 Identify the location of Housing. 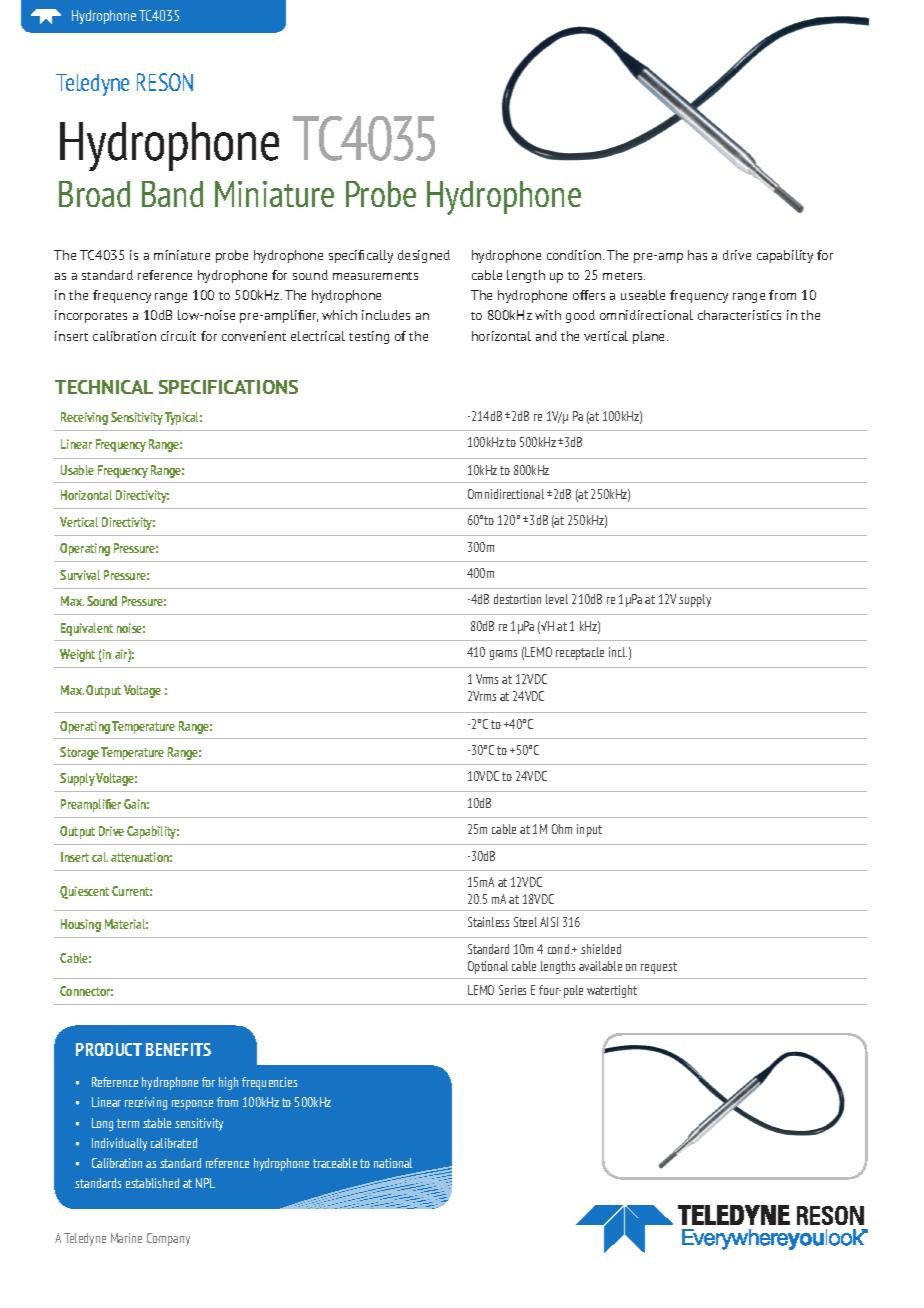
(81, 925).
